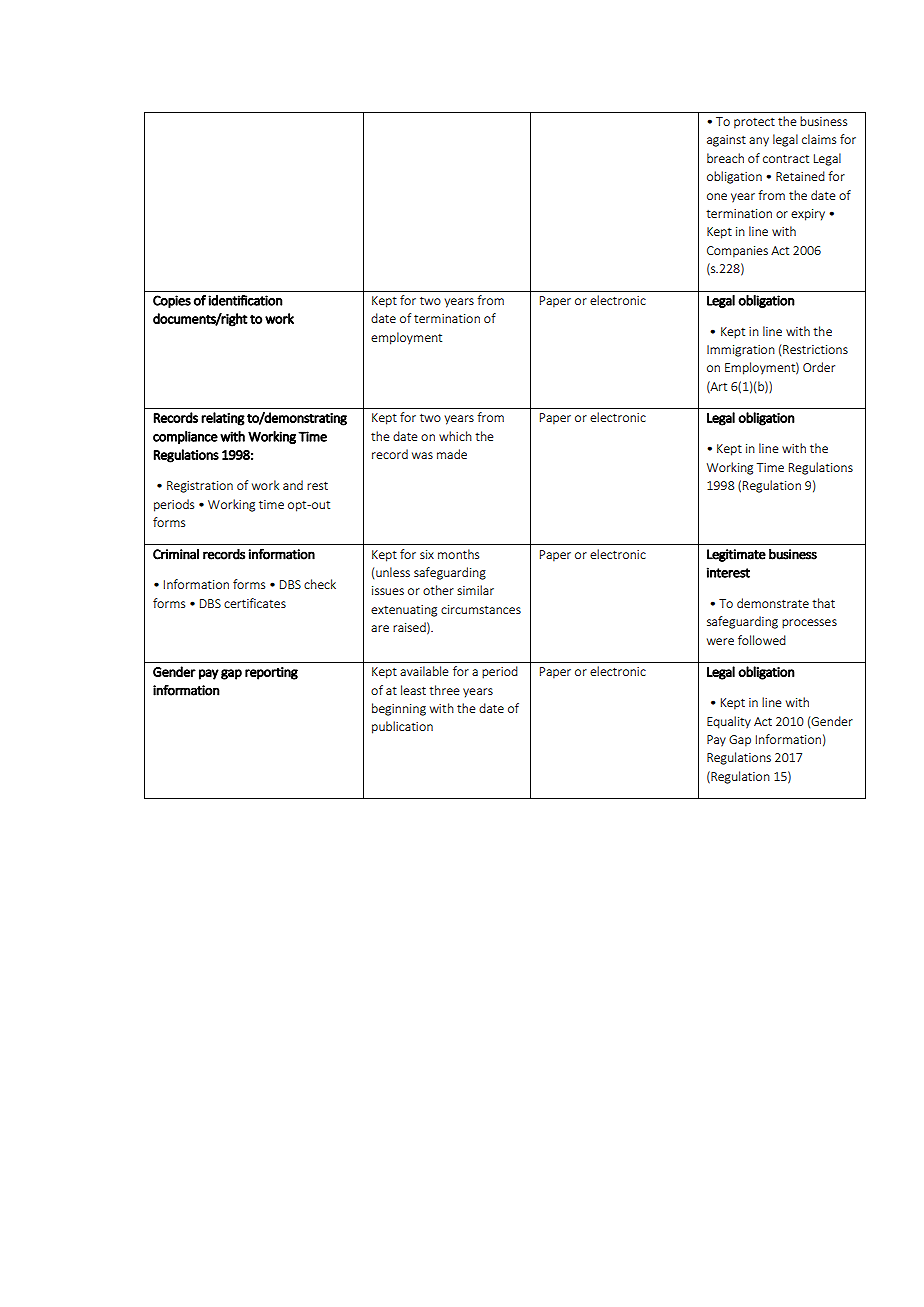 This screenshot has width=924, height=1307. What do you see at coordinates (741, 351) in the screenshot?
I see `Immigration` at bounding box center [741, 351].
